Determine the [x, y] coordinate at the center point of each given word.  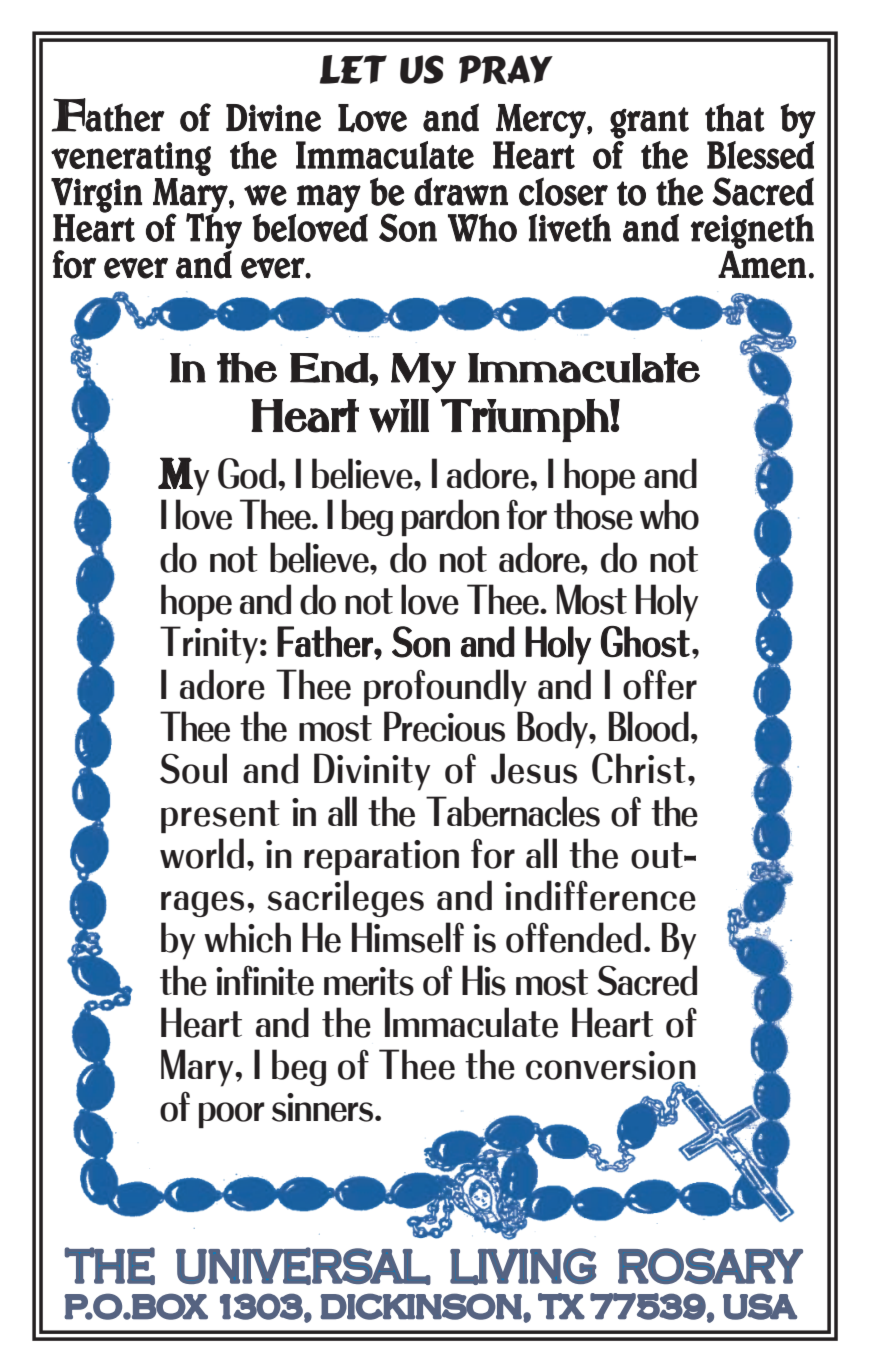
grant [649, 123]
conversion [611, 1066]
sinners [324, 1107]
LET [353, 69]
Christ [639, 768]
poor [232, 1115]
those [593, 514]
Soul [193, 768]
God [248, 473]
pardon [450, 517]
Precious [444, 726]
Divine [273, 118]
